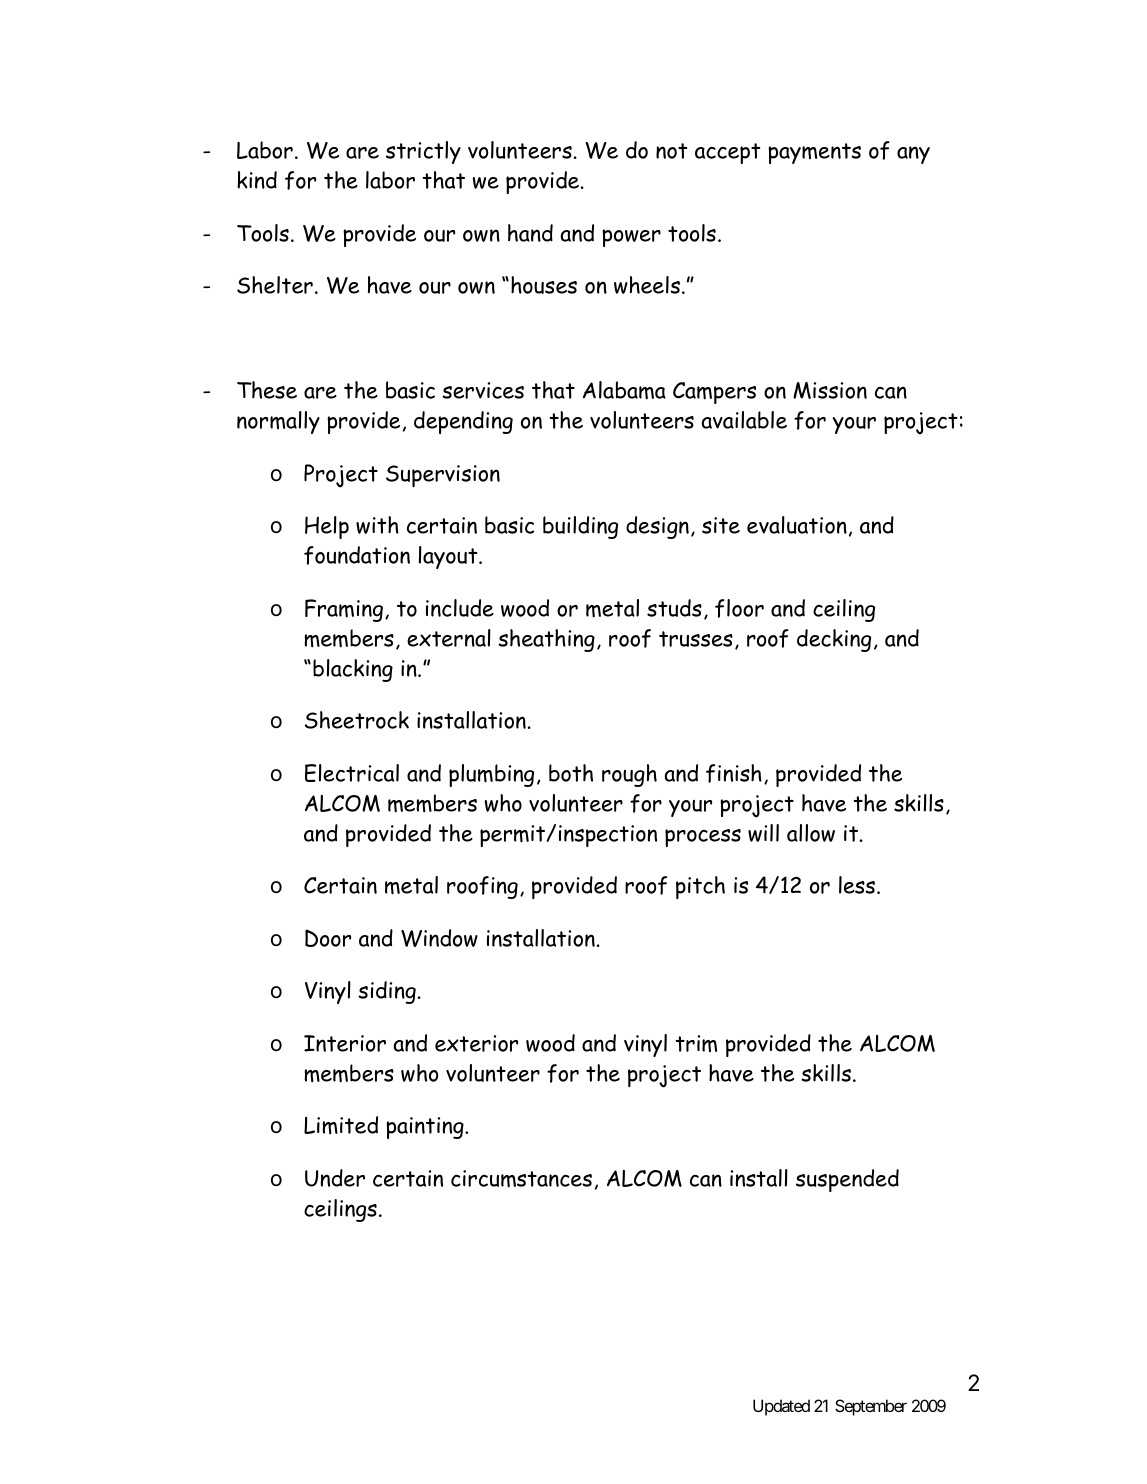 The image size is (1147, 1484). I want to click on allow, so click(811, 833).
